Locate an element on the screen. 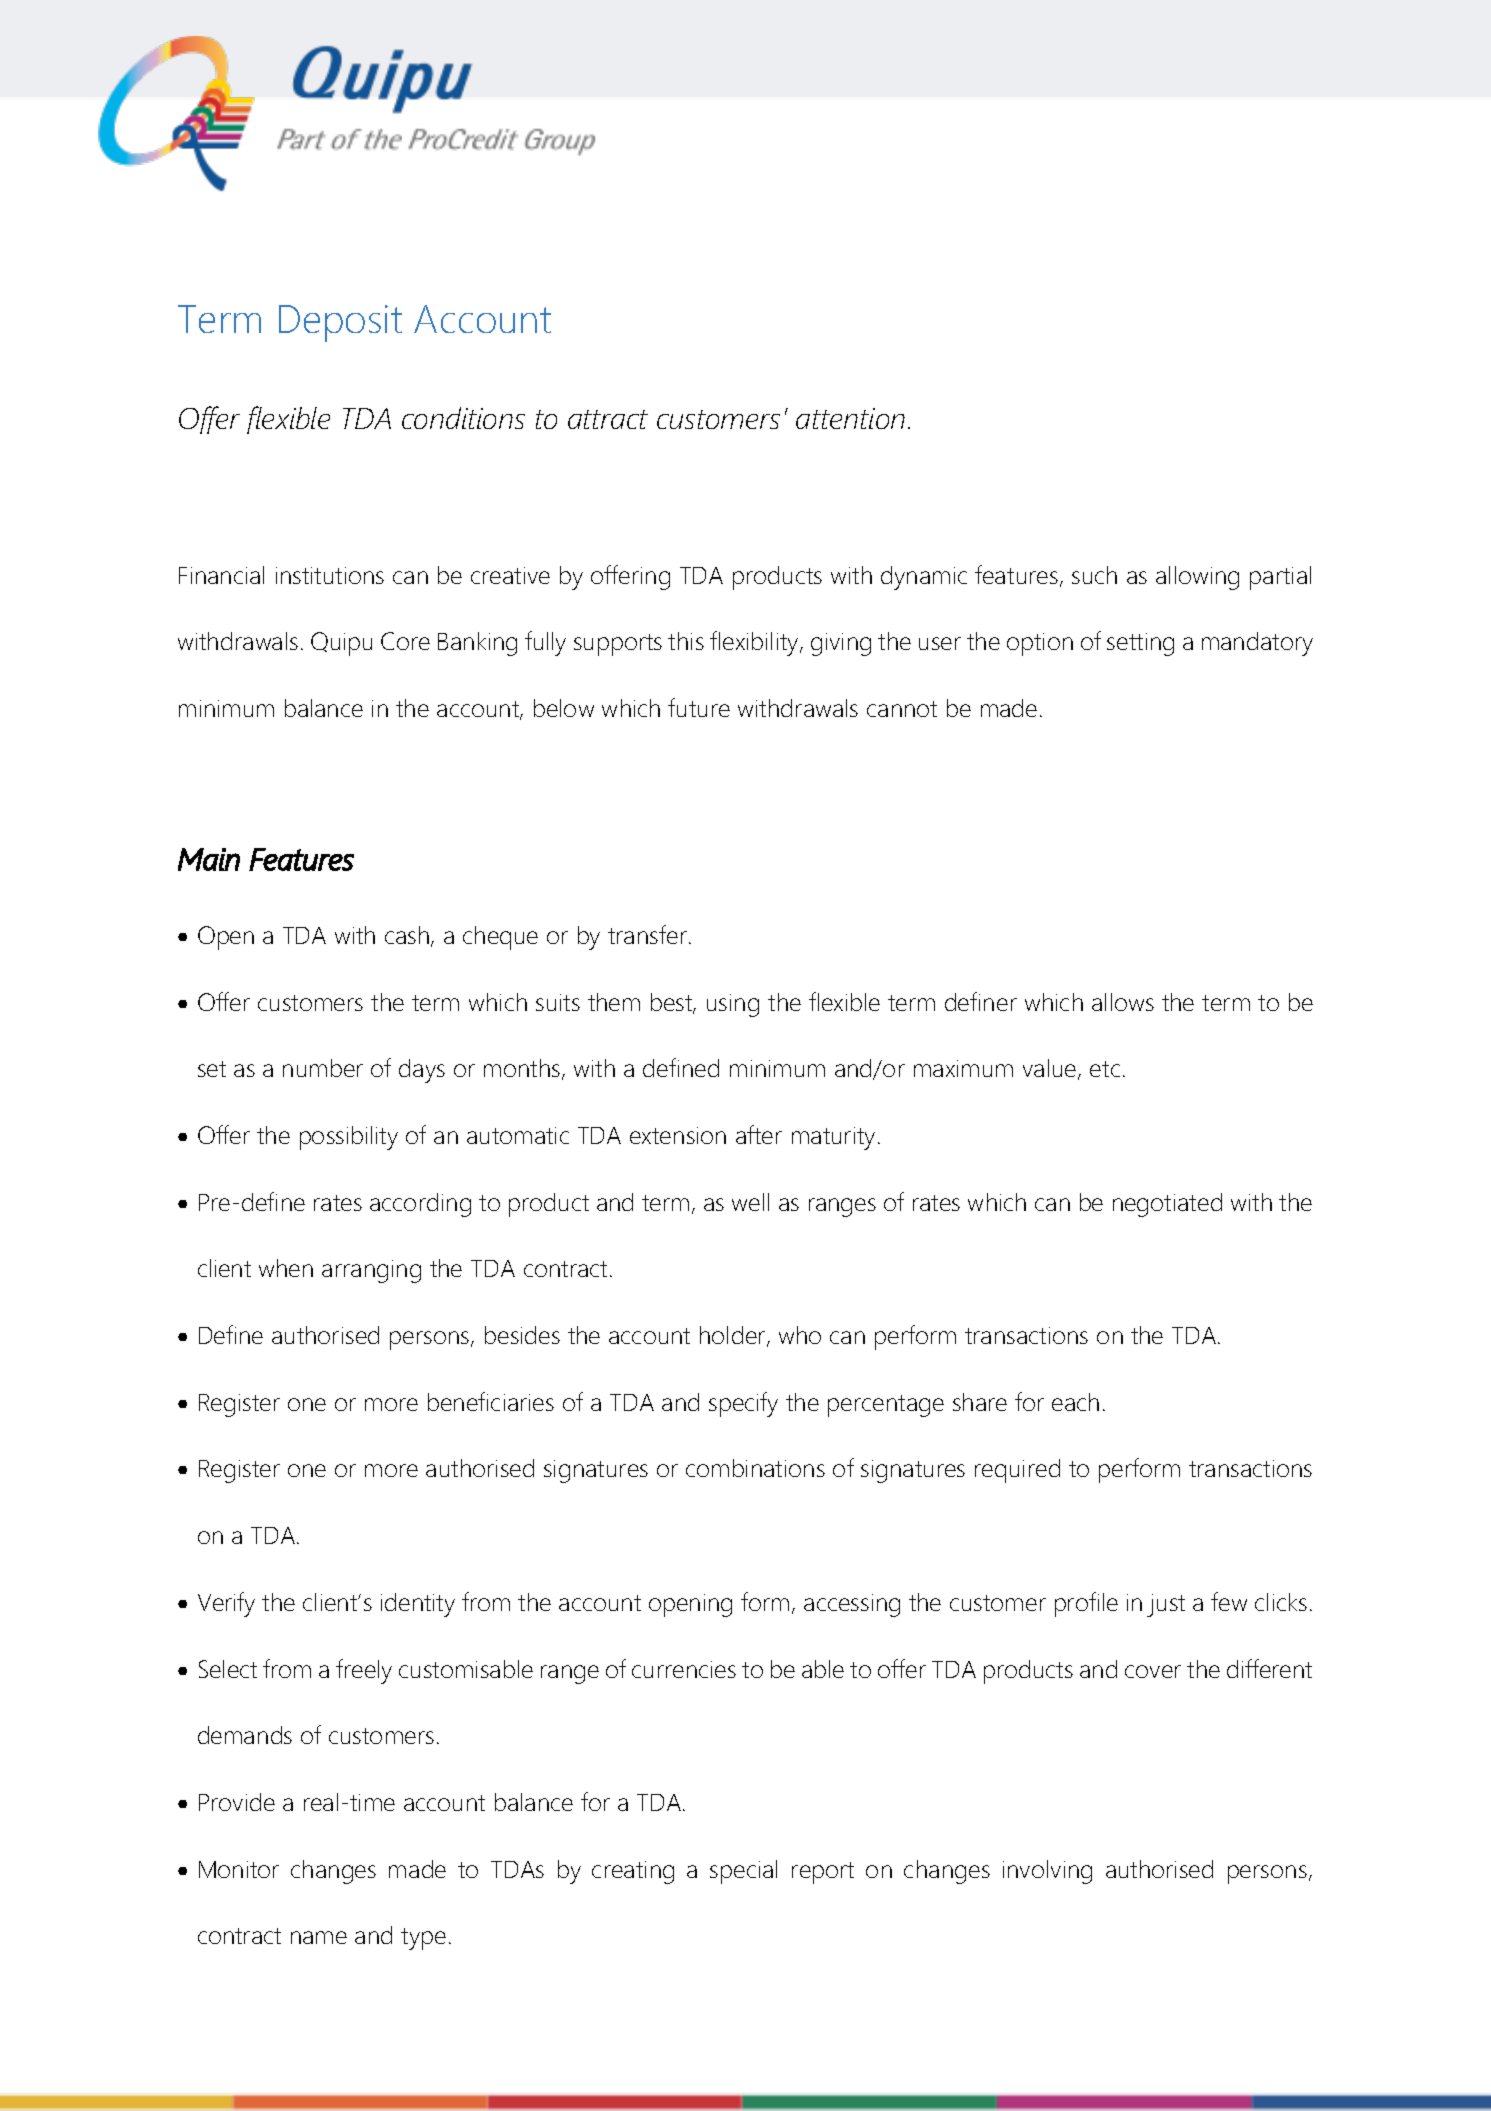  such is located at coordinates (1094, 575).
